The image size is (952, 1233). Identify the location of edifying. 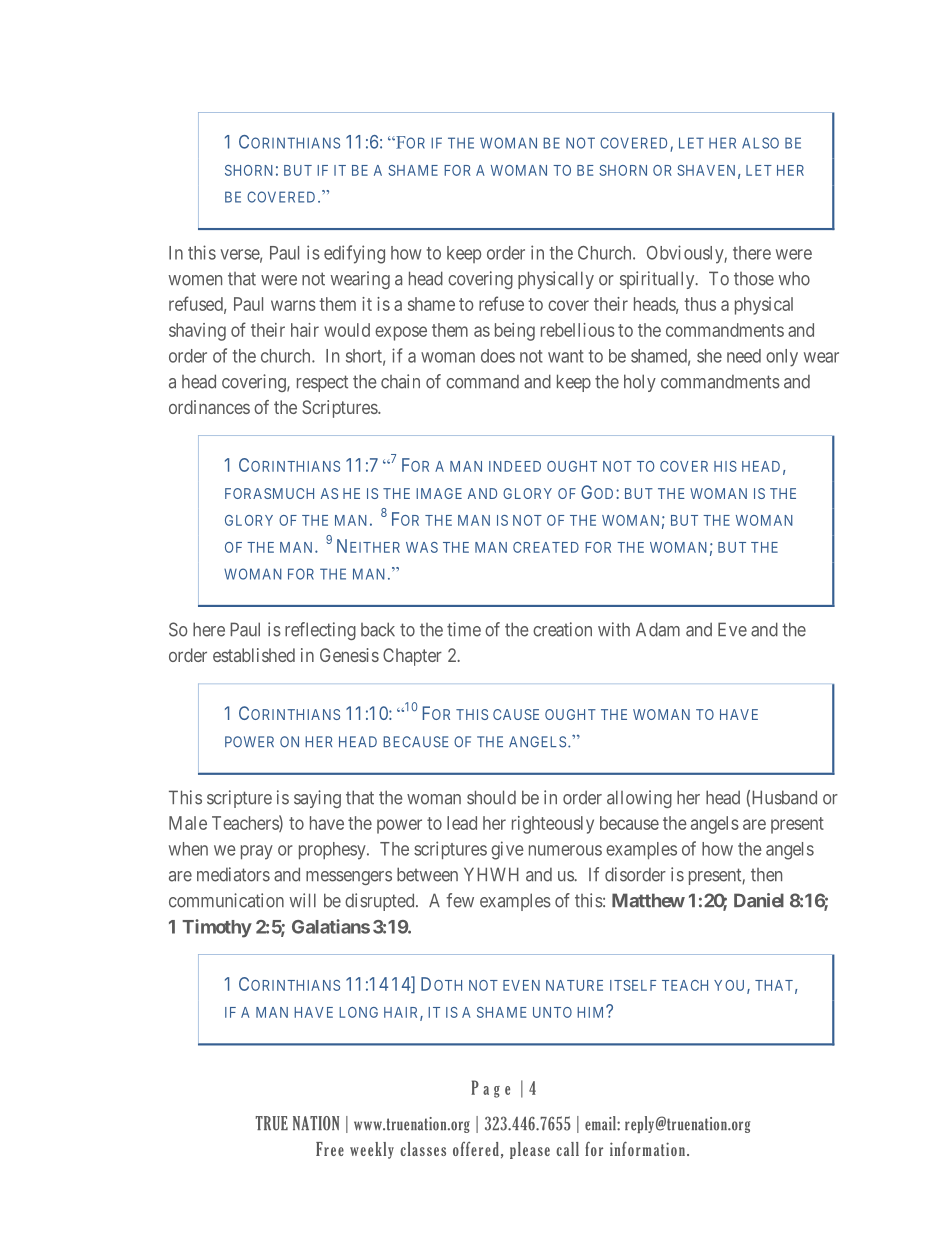
(354, 254).
